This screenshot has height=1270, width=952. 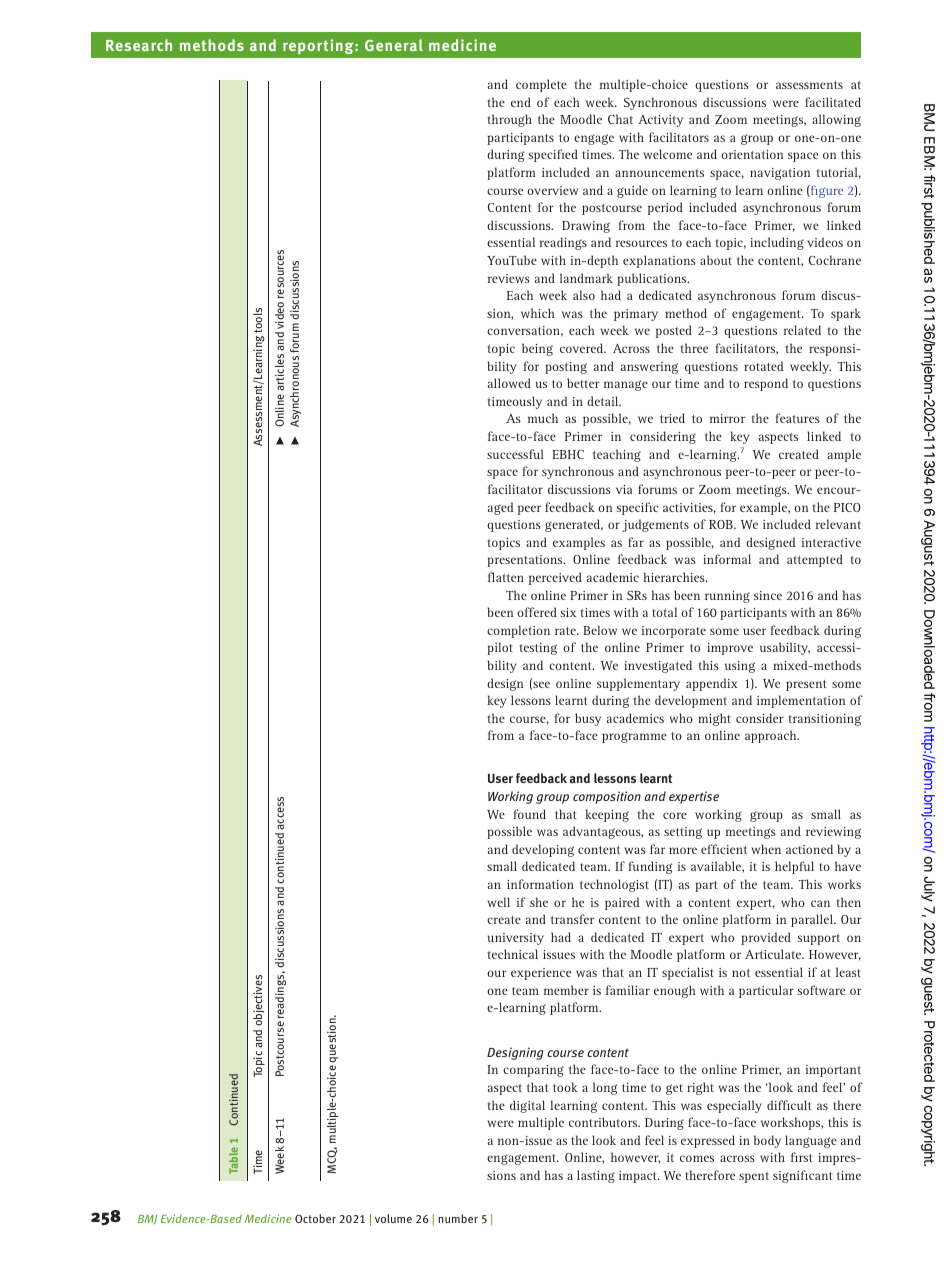 I want to click on completion, so click(x=518, y=631).
